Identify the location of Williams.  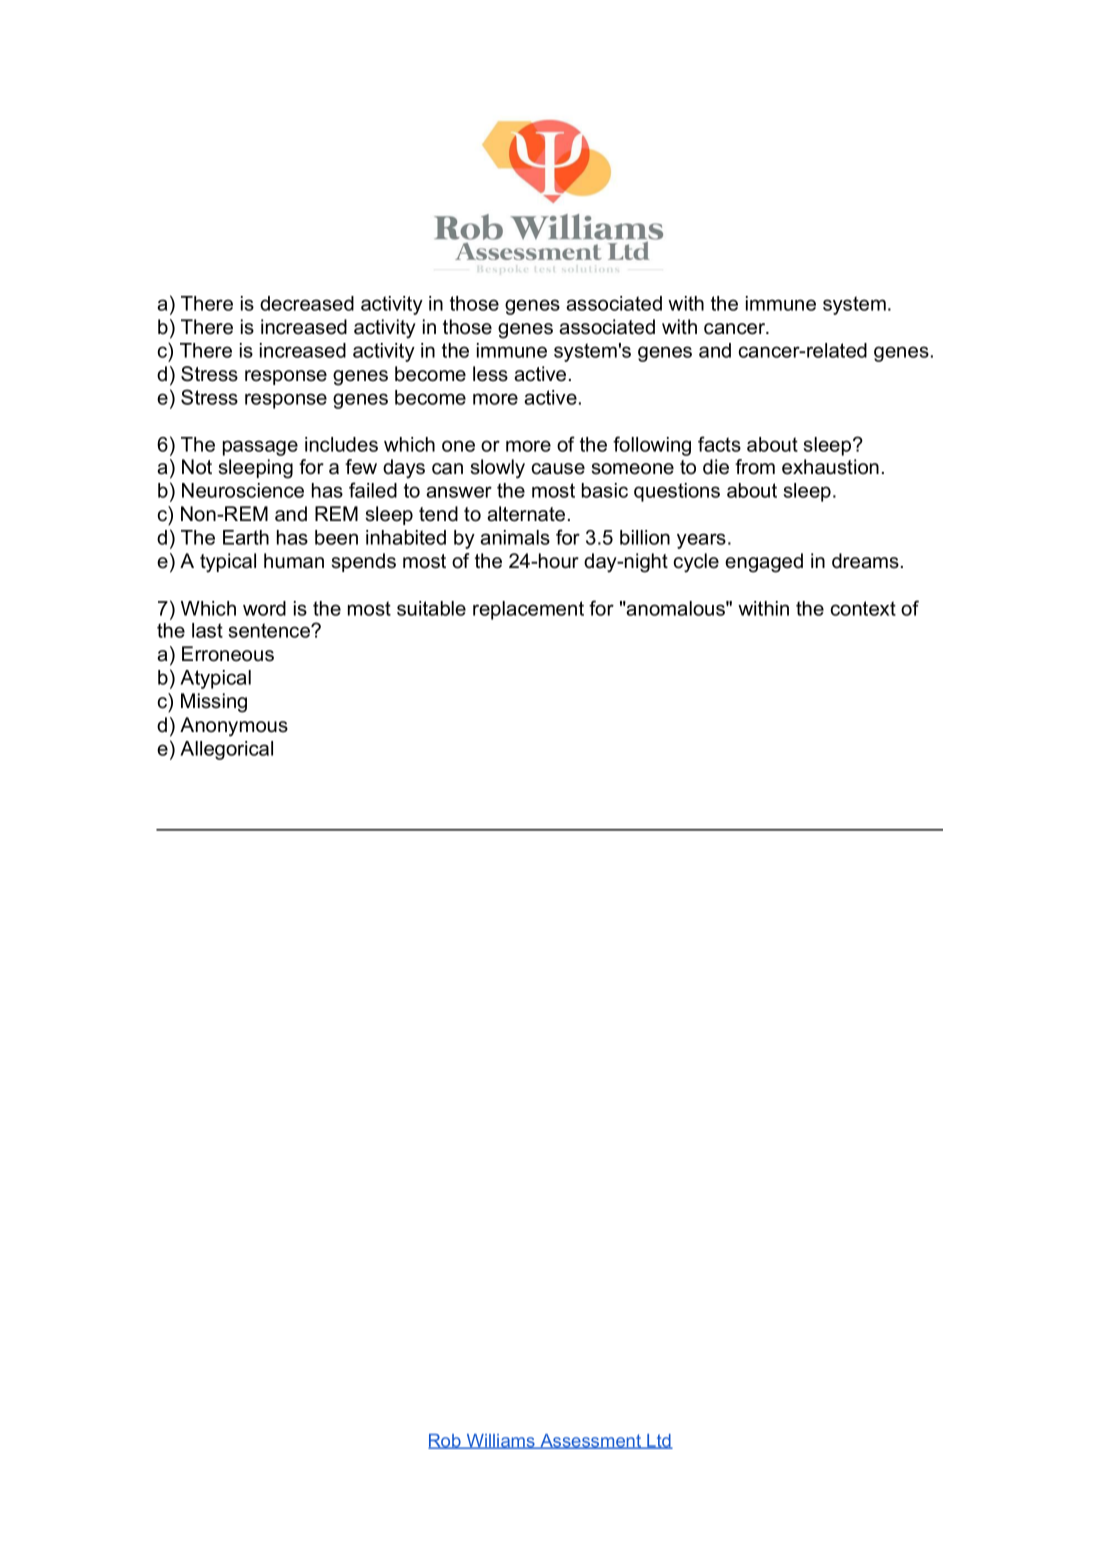
(500, 1441).
